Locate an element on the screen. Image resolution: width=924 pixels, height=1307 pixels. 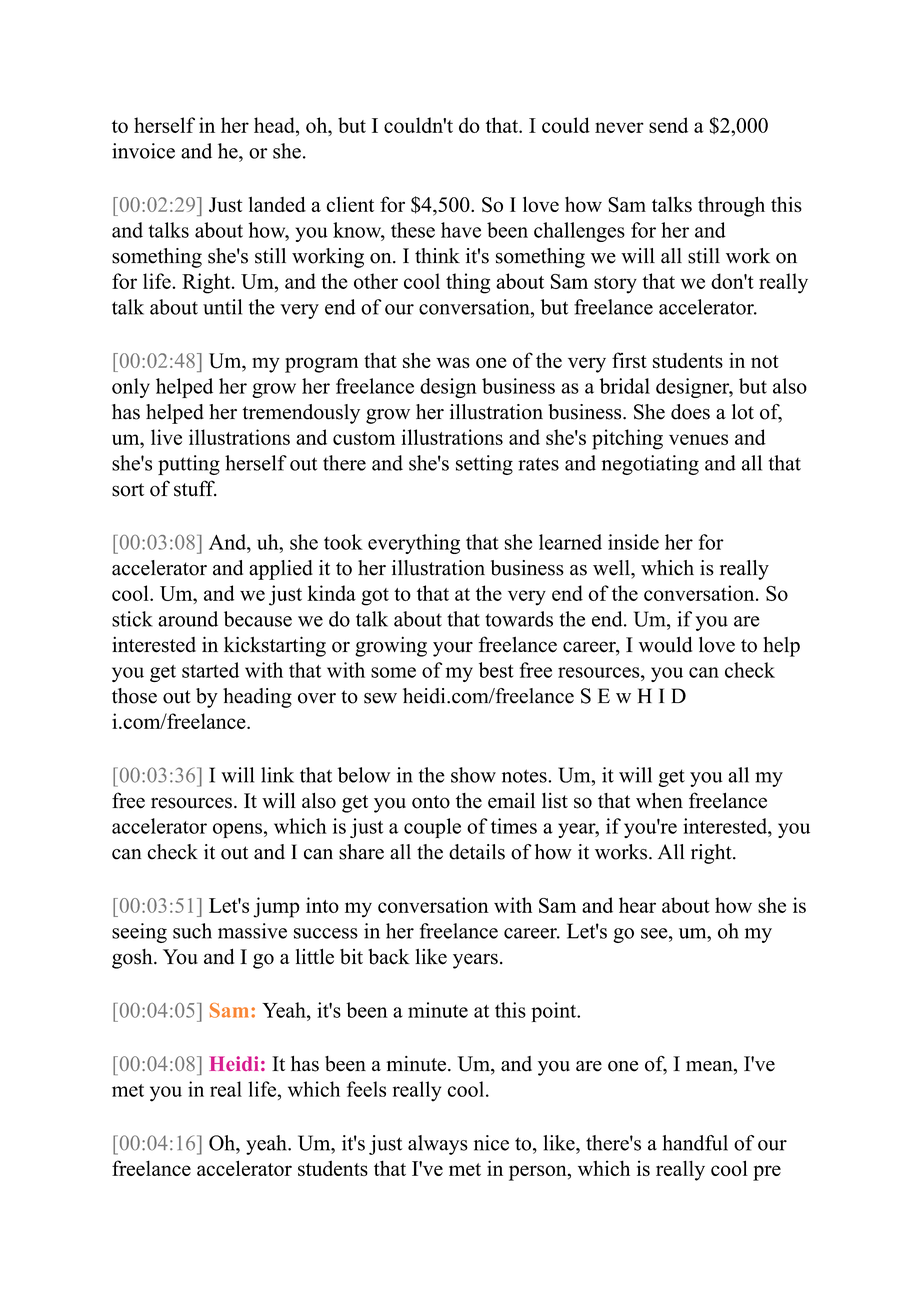
have is located at coordinates (461, 230).
